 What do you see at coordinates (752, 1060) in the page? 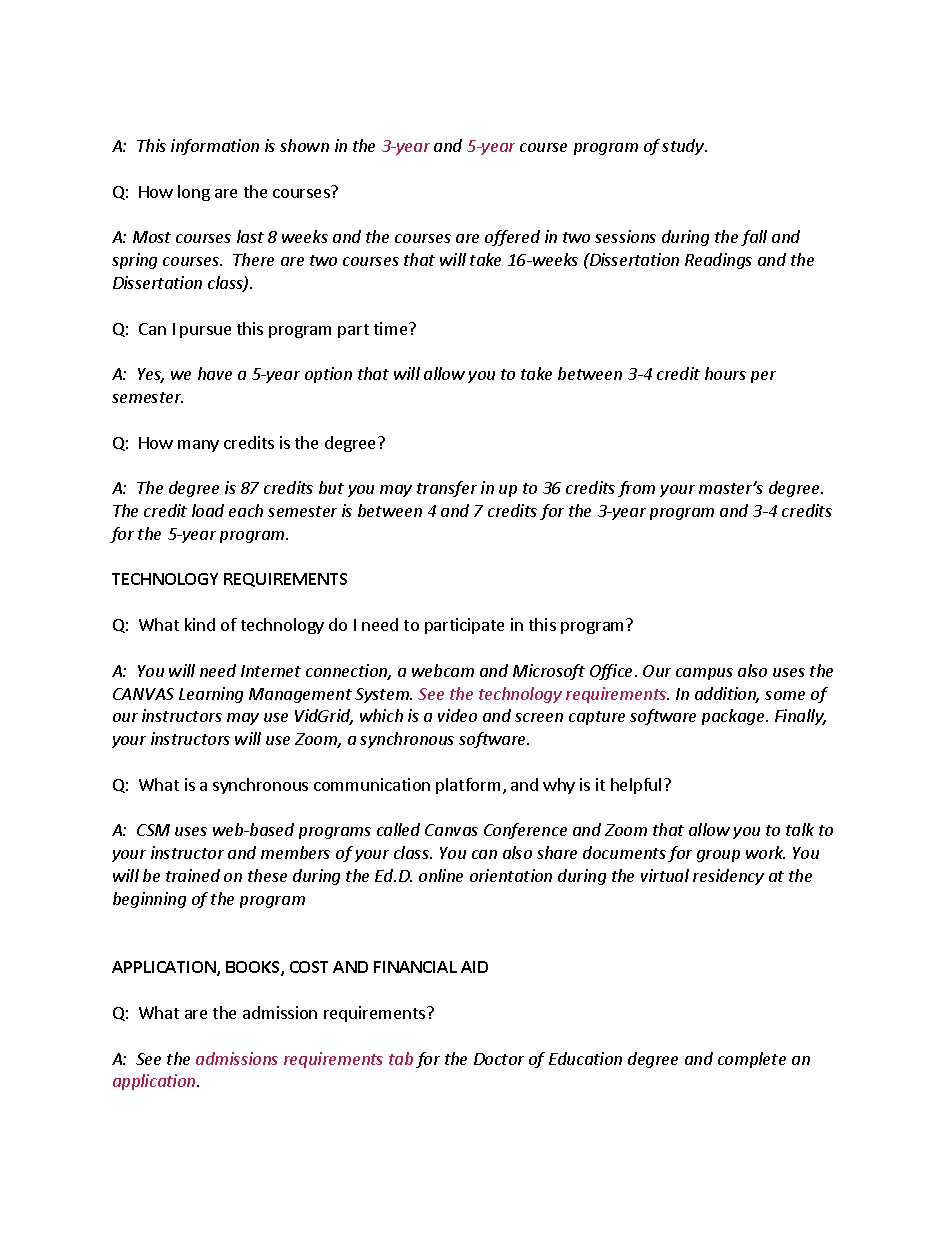
I see `complete` at bounding box center [752, 1060].
